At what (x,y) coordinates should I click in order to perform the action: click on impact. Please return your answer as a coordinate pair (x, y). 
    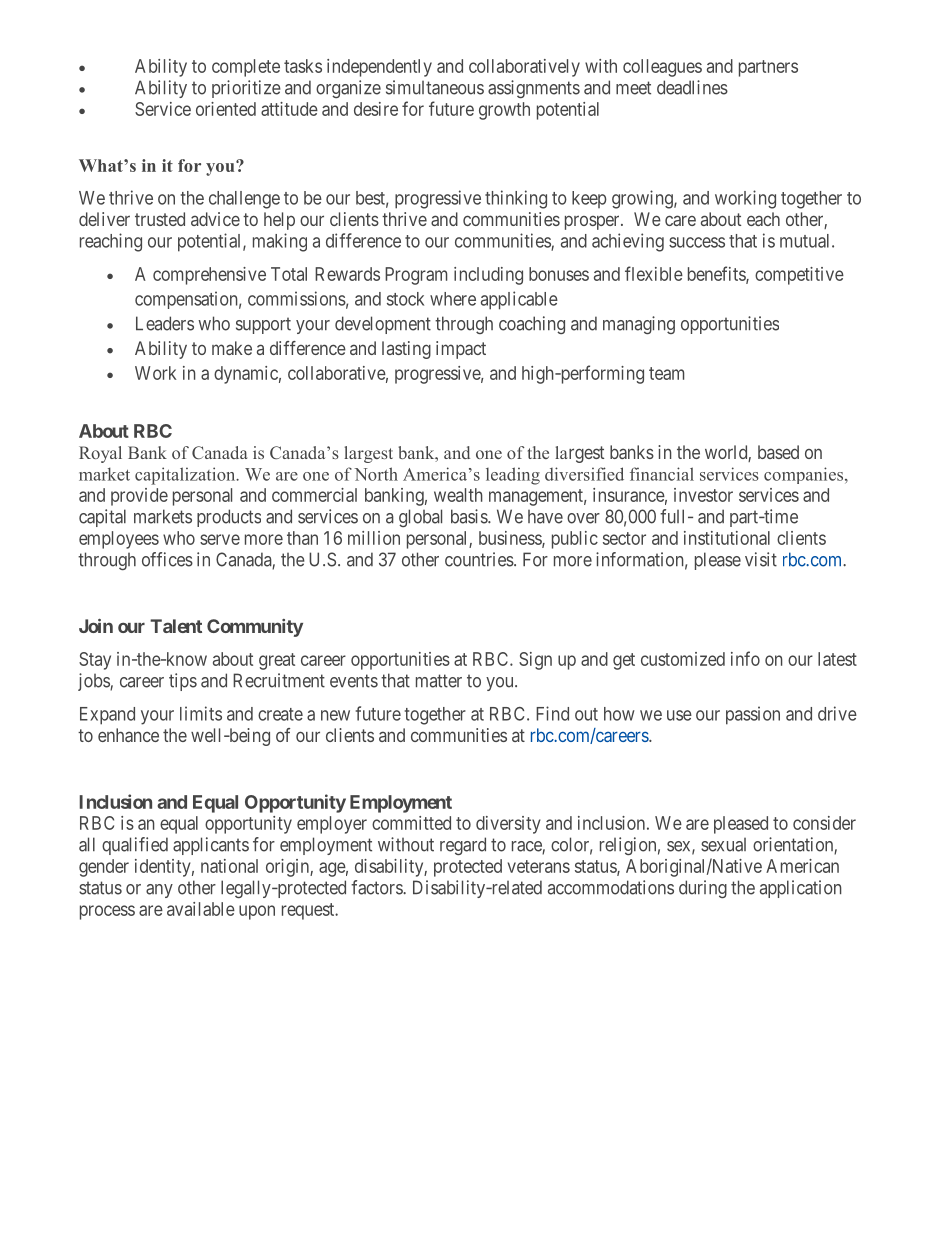
    Looking at the image, I should click on (461, 350).
